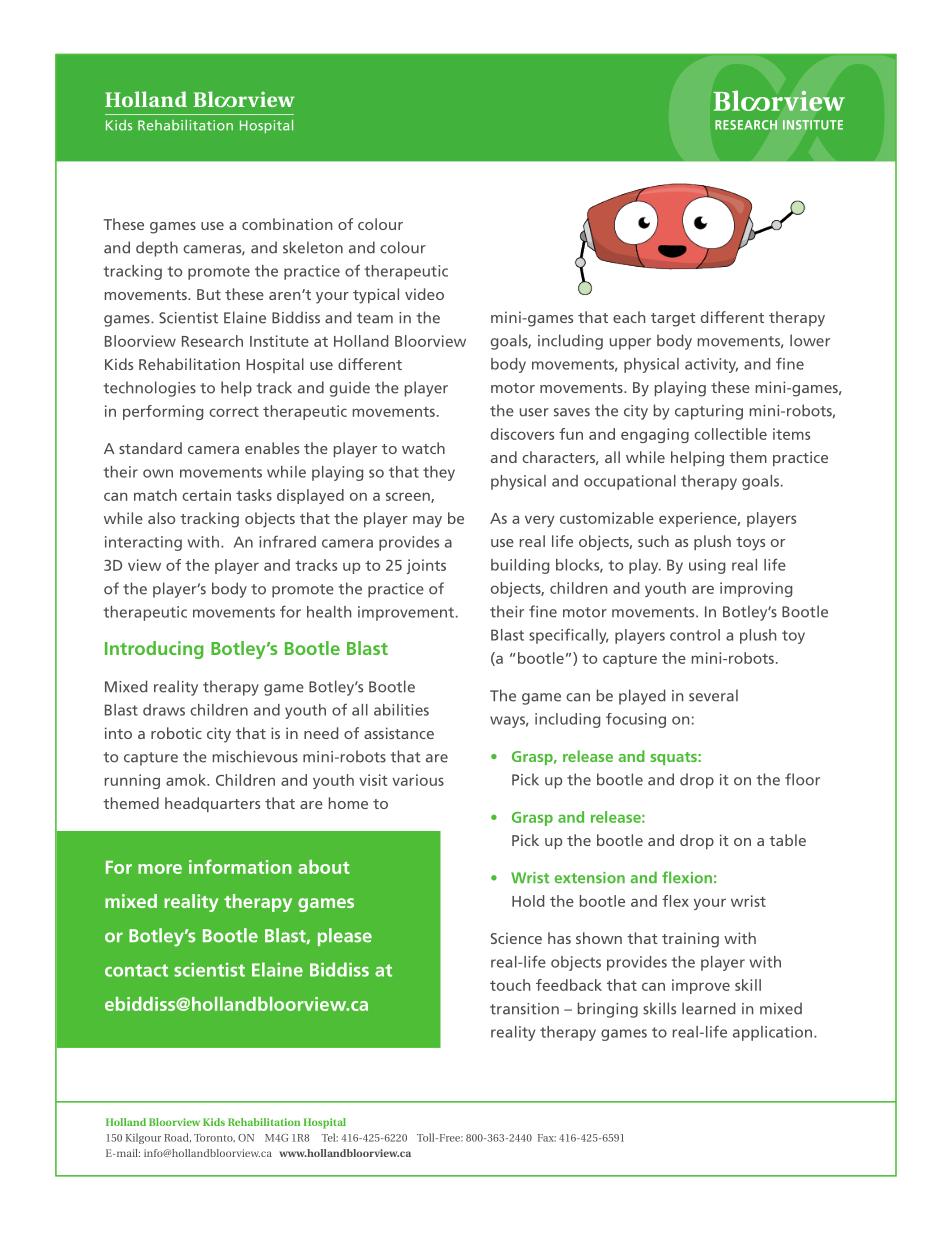 This screenshot has height=1233, width=952. Describe the element at coordinates (136, 970) in the screenshot. I see `contact` at that location.
